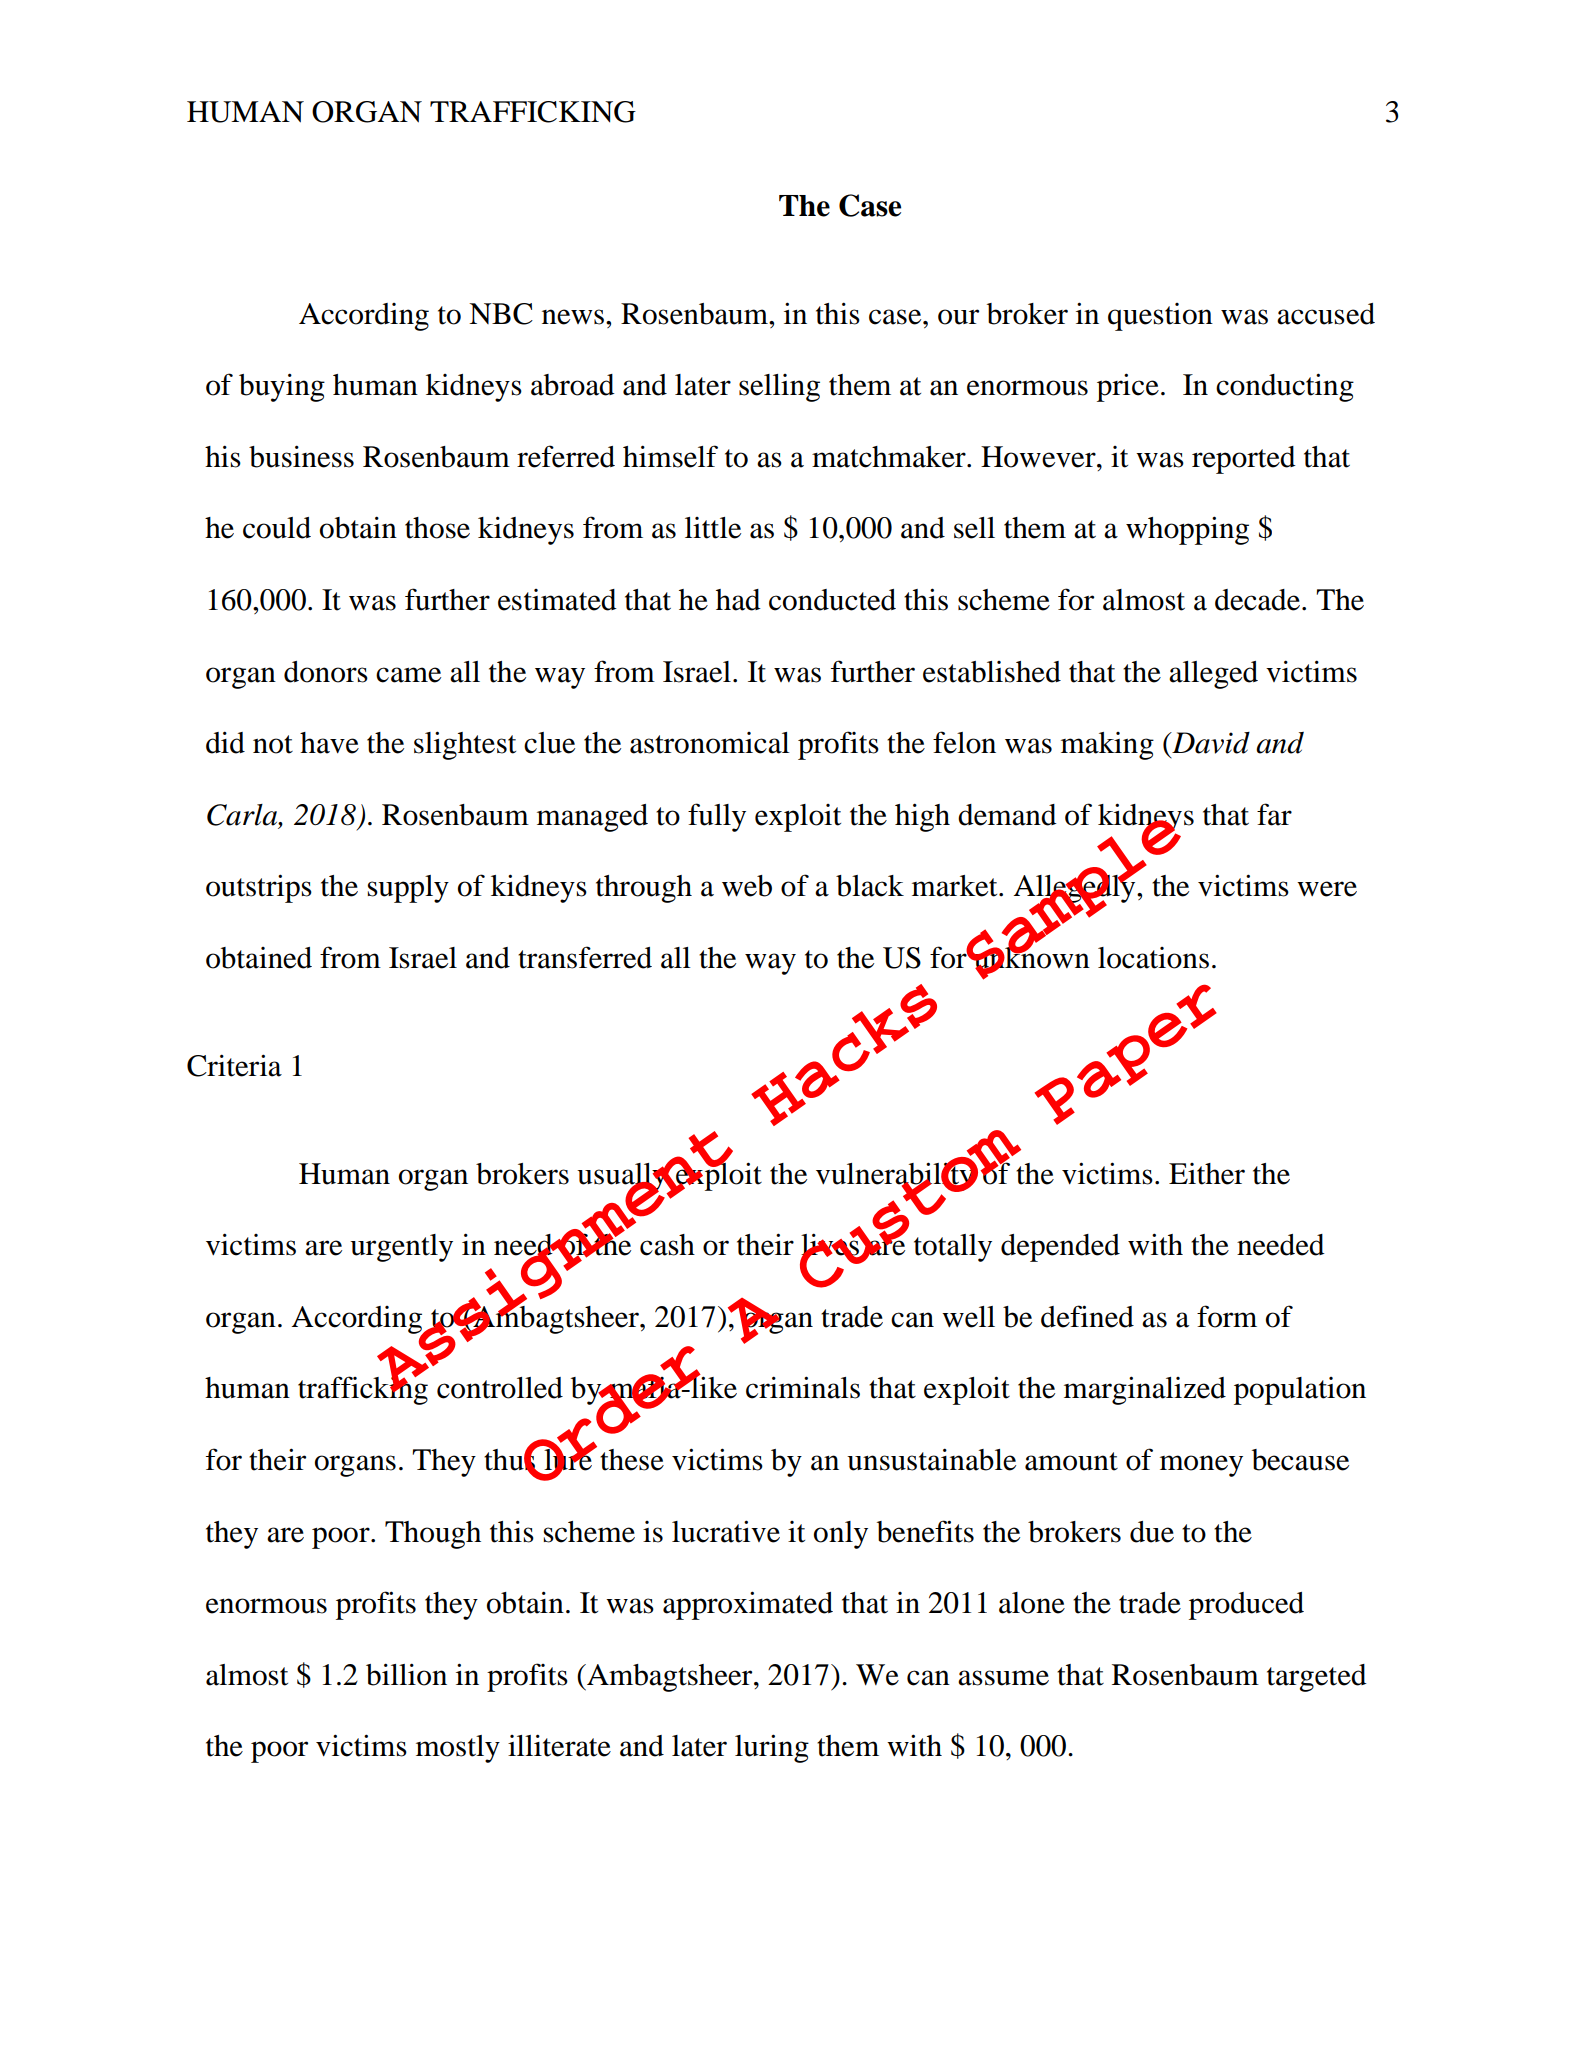  Describe the element at coordinates (772, 1748) in the screenshot. I see `luring` at that location.
